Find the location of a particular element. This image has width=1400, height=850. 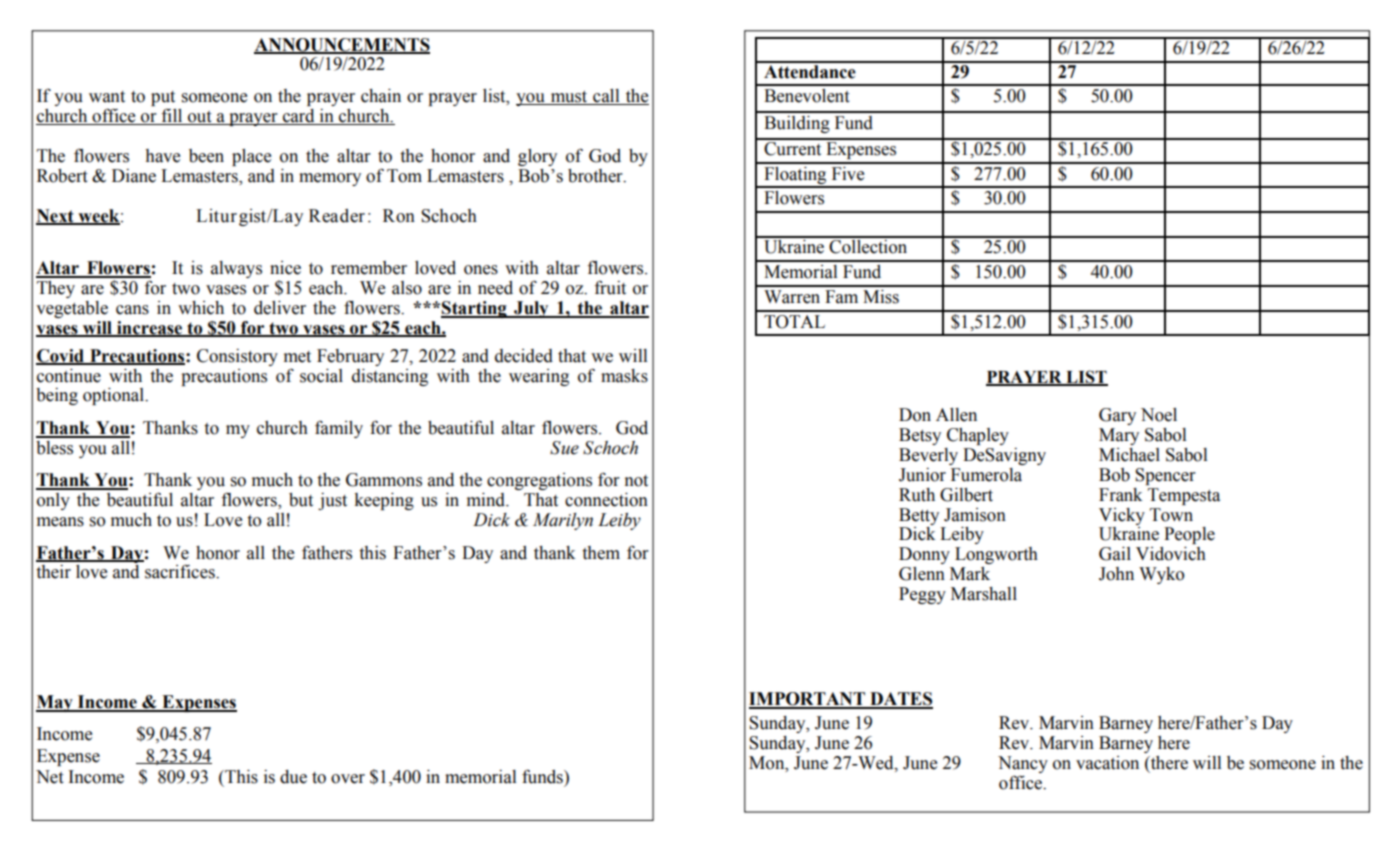

IMPORTANT is located at coordinates (808, 700).
